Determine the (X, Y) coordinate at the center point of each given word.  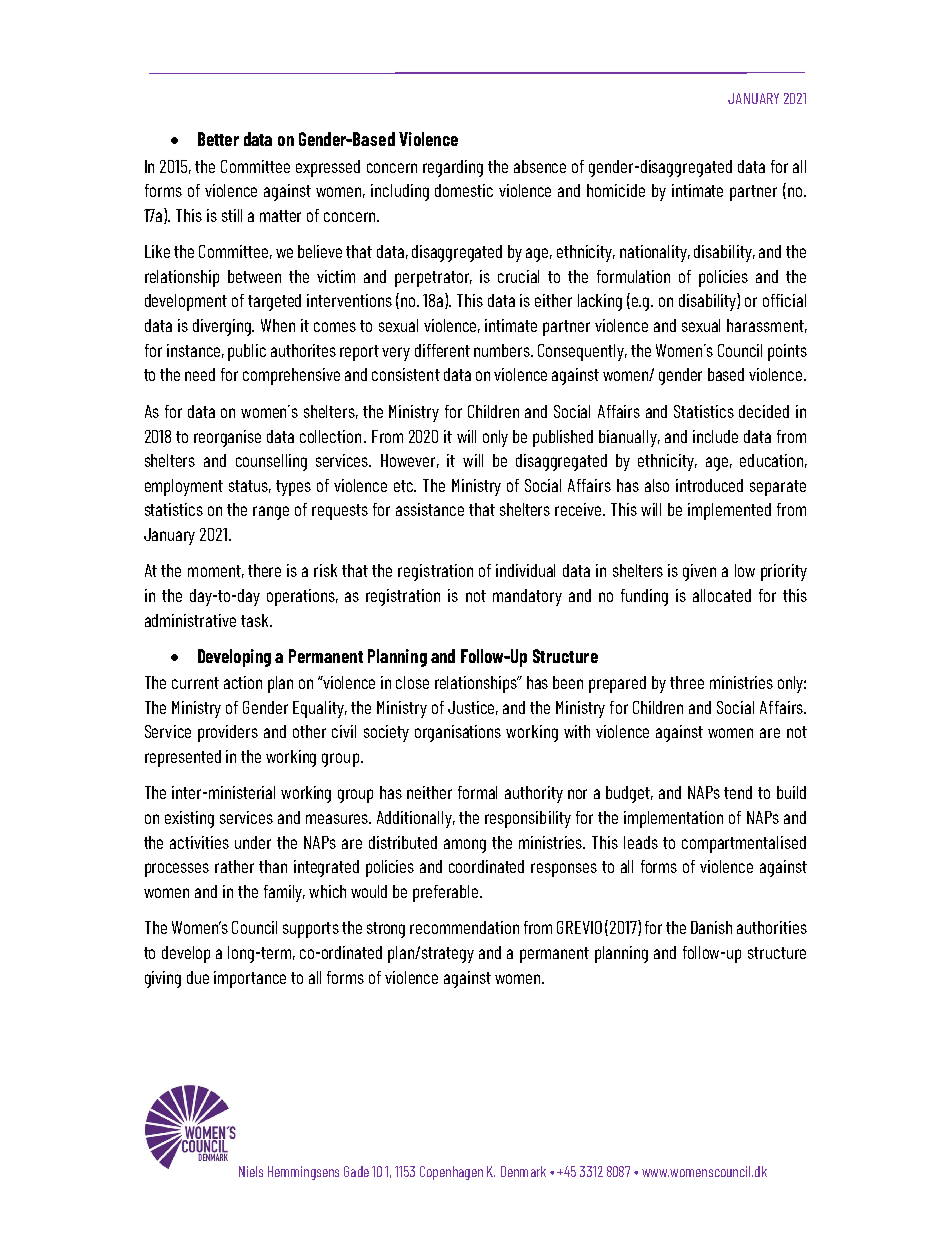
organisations (458, 733)
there (264, 570)
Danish (711, 927)
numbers (503, 350)
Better (218, 139)
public (247, 352)
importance (250, 979)
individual (525, 570)
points (787, 352)
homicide (616, 190)
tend (738, 792)
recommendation (464, 927)
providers (228, 733)
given (699, 572)
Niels (251, 1171)
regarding (453, 168)
